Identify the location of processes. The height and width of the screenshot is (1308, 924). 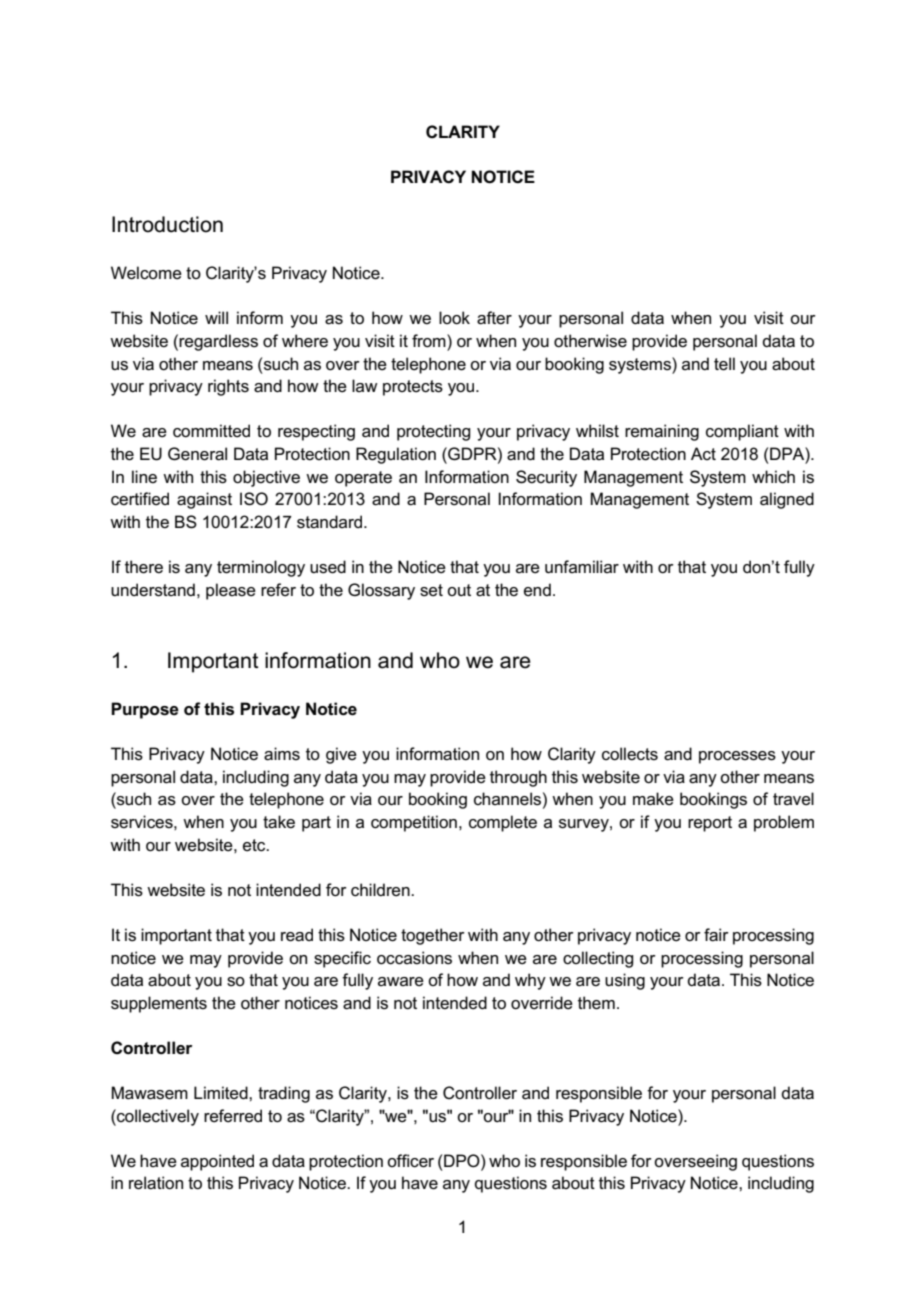
(737, 757).
